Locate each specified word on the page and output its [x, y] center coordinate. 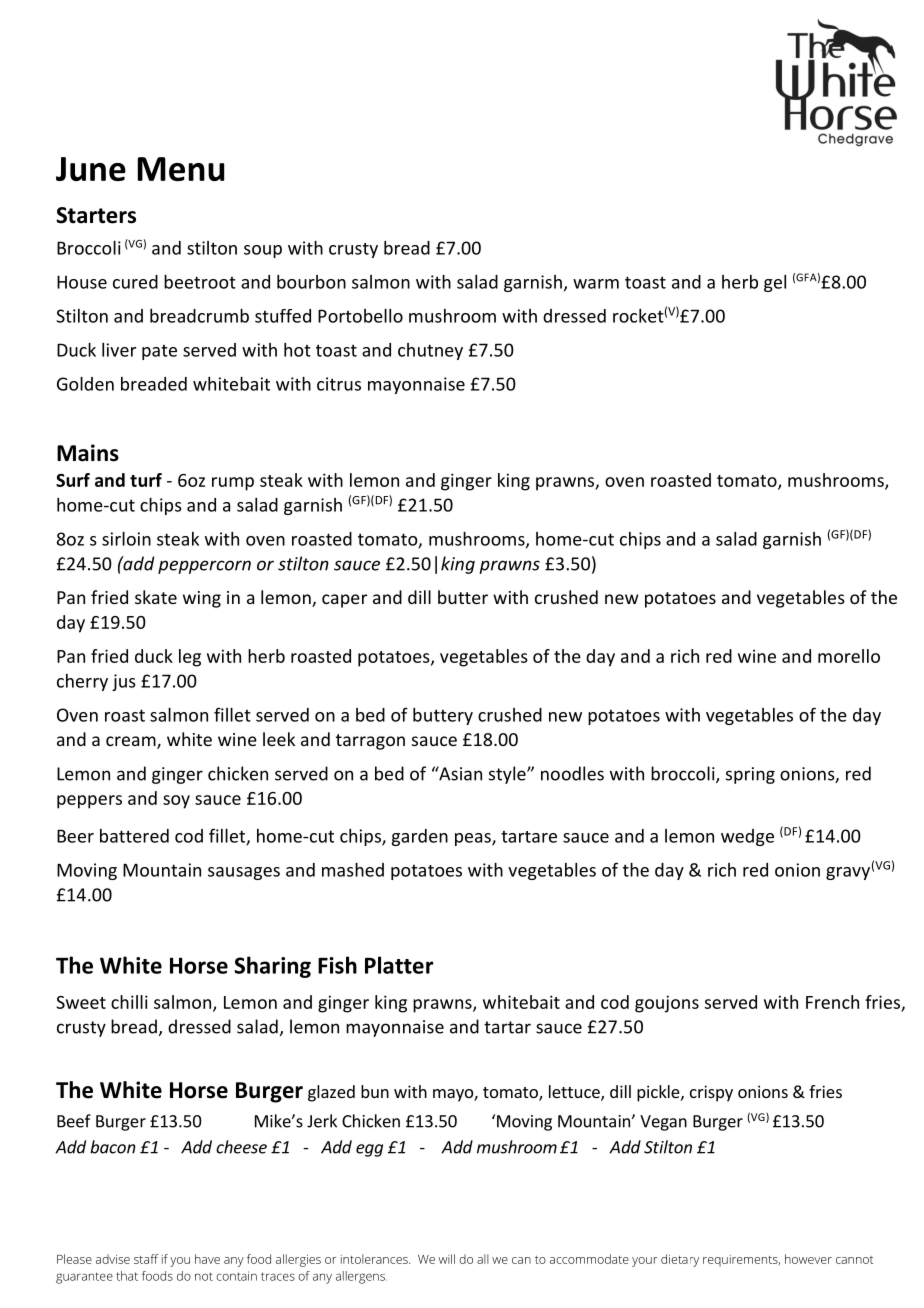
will [447, 1259]
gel [775, 283]
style [508, 775]
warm [596, 284]
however [808, 1259]
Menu [181, 169]
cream [132, 742]
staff [146, 1259]
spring [750, 775]
